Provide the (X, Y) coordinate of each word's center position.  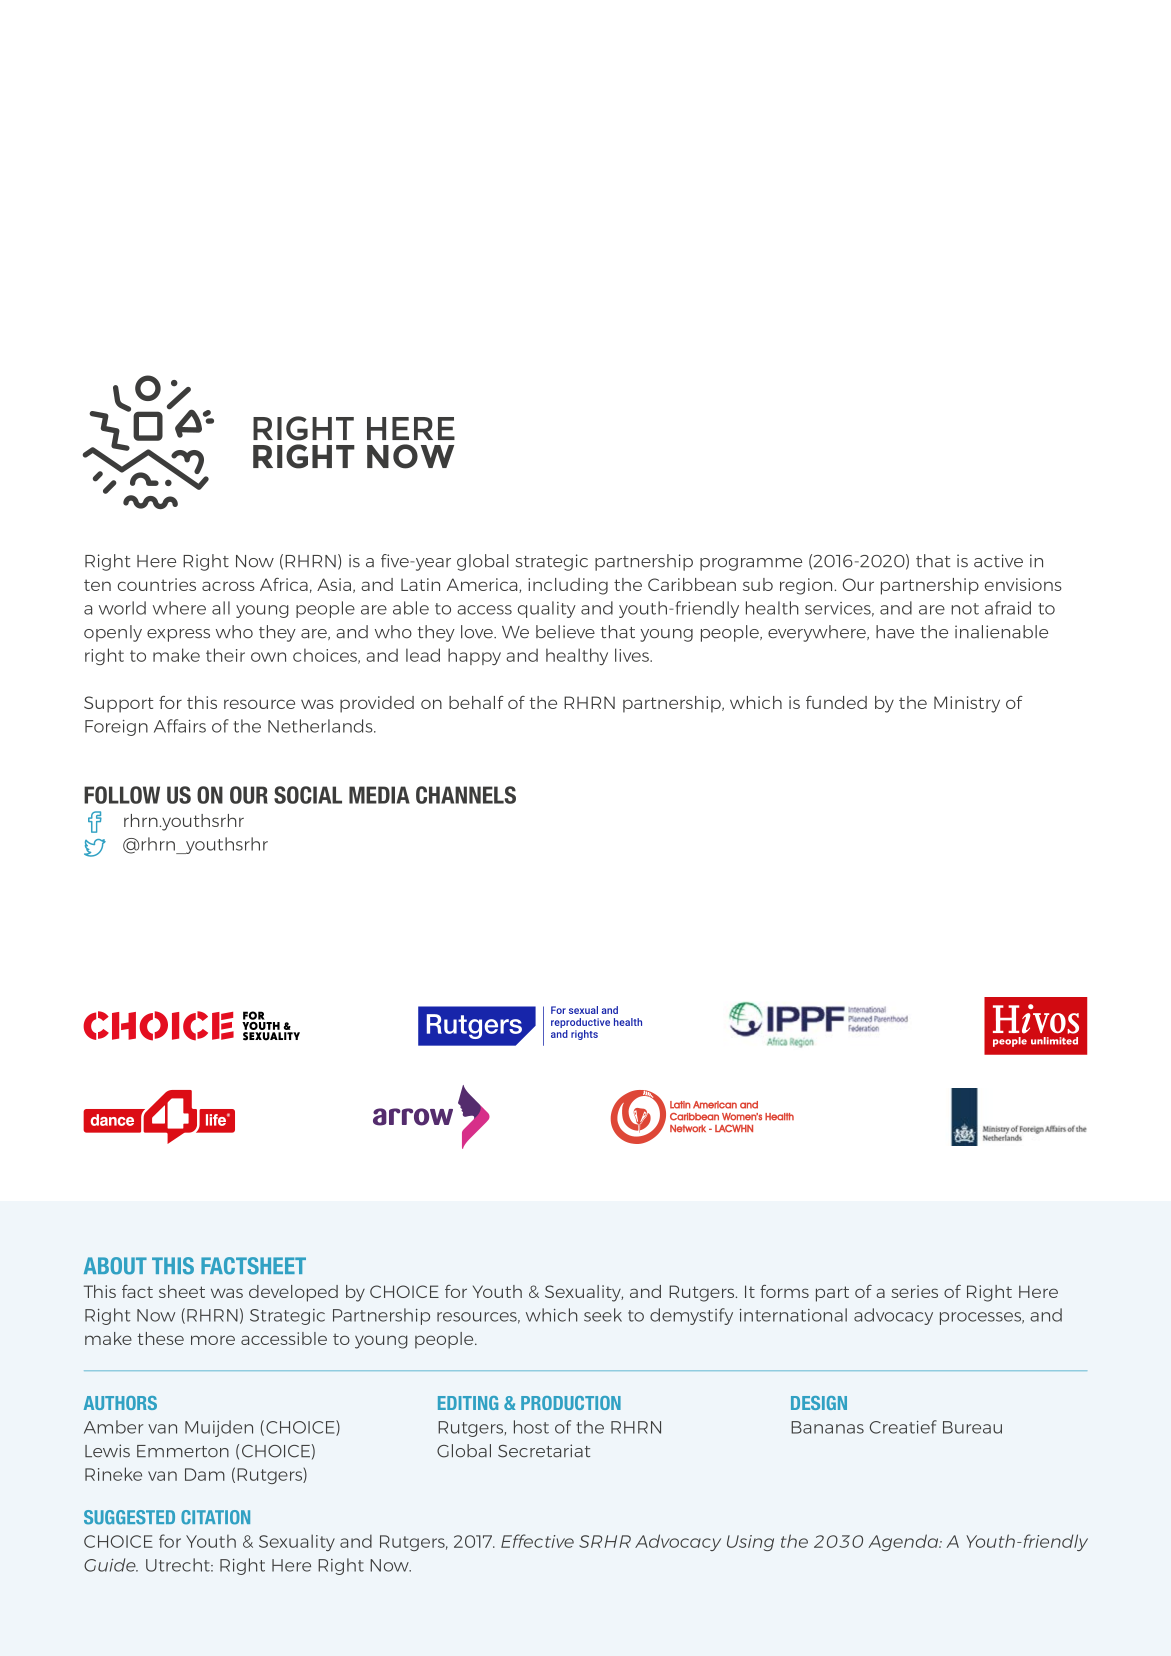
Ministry (967, 704)
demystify (691, 1316)
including (568, 586)
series (914, 1291)
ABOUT (115, 1266)
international (793, 1315)
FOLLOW (122, 795)
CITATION (215, 1517)
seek (603, 1315)
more (213, 1340)
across (228, 586)
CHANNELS (466, 795)
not (965, 609)
